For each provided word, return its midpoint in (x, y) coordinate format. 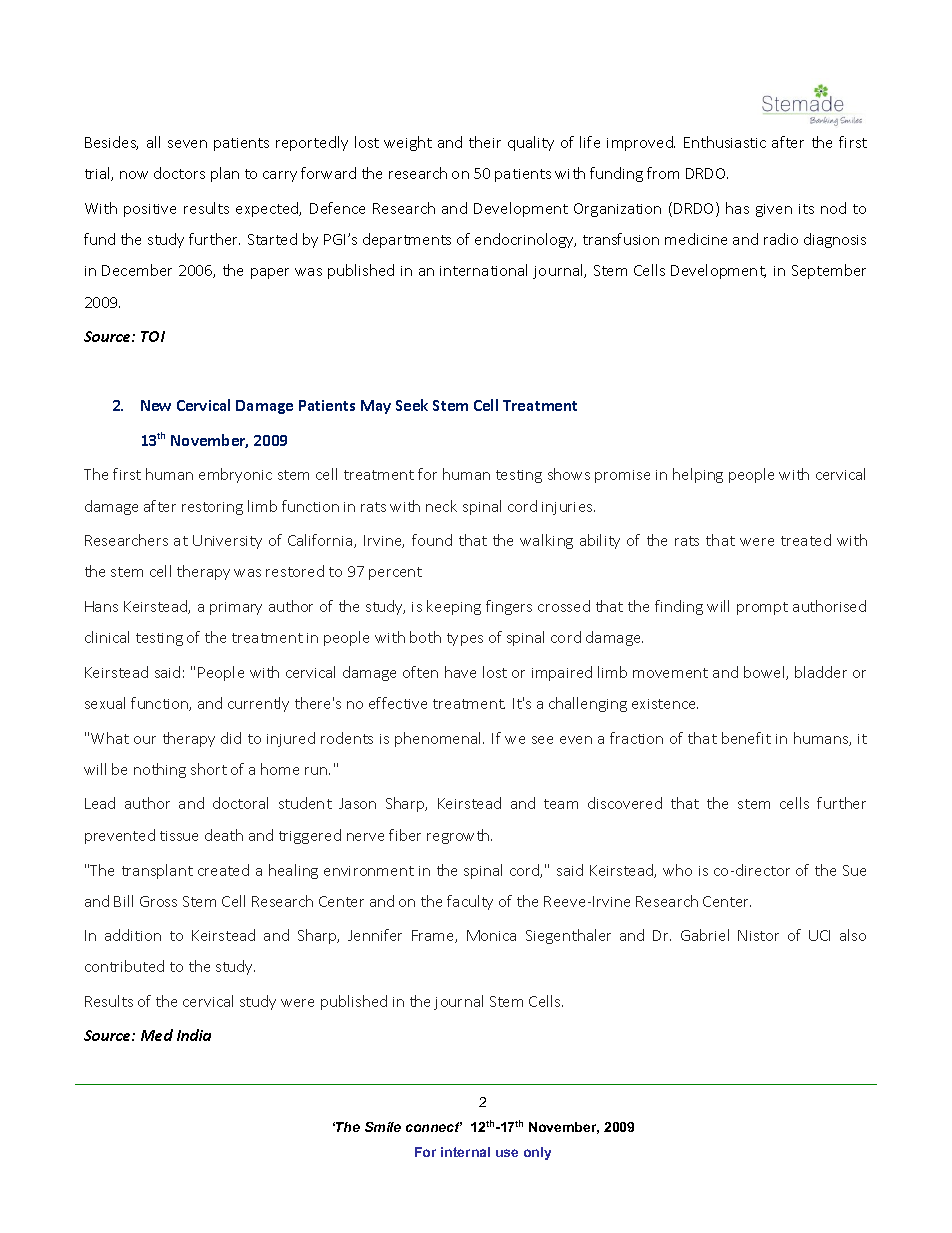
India (194, 1035)
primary (236, 608)
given (774, 210)
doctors (179, 173)
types (465, 639)
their (485, 142)
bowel (765, 673)
